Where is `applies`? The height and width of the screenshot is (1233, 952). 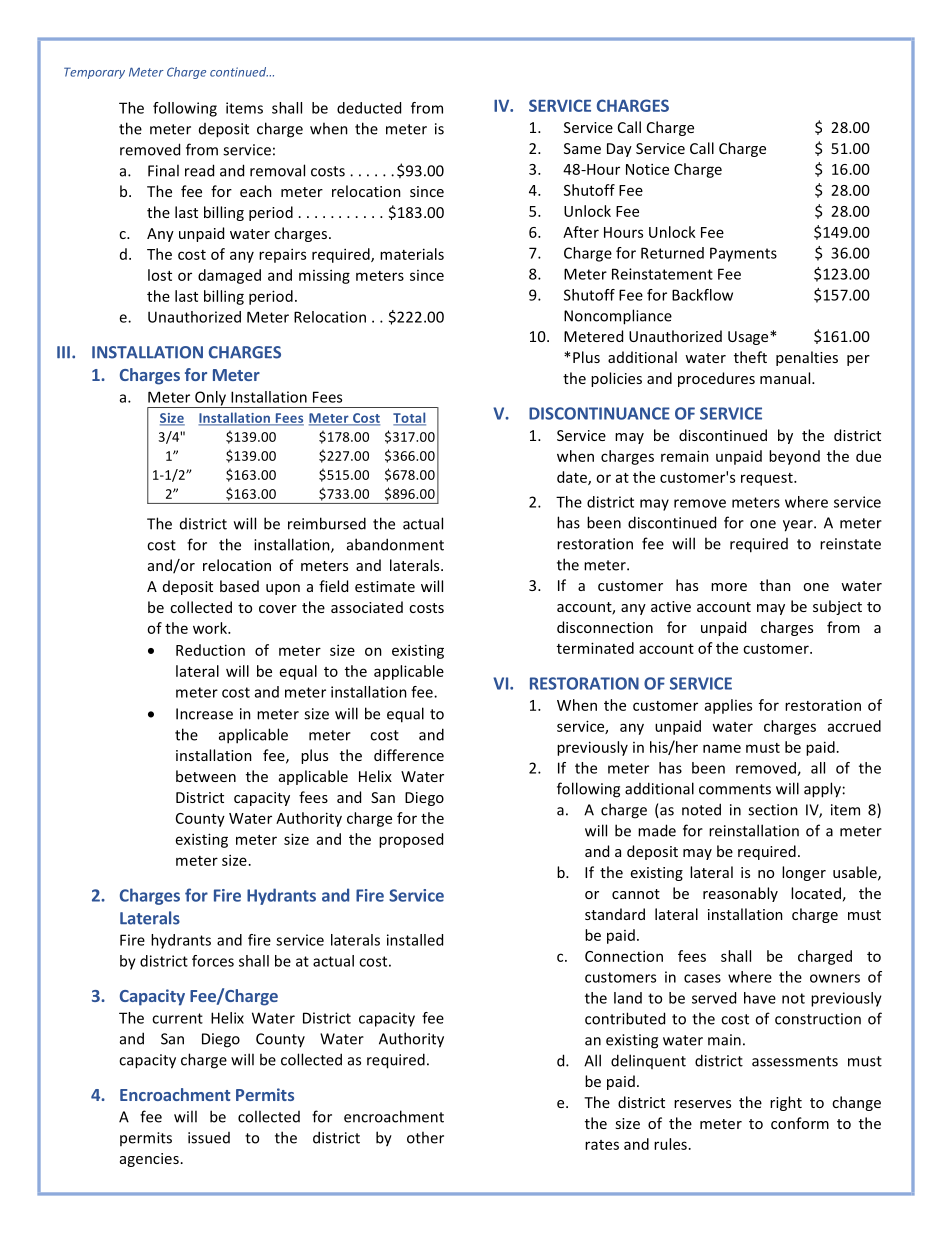
applies is located at coordinates (728, 706).
